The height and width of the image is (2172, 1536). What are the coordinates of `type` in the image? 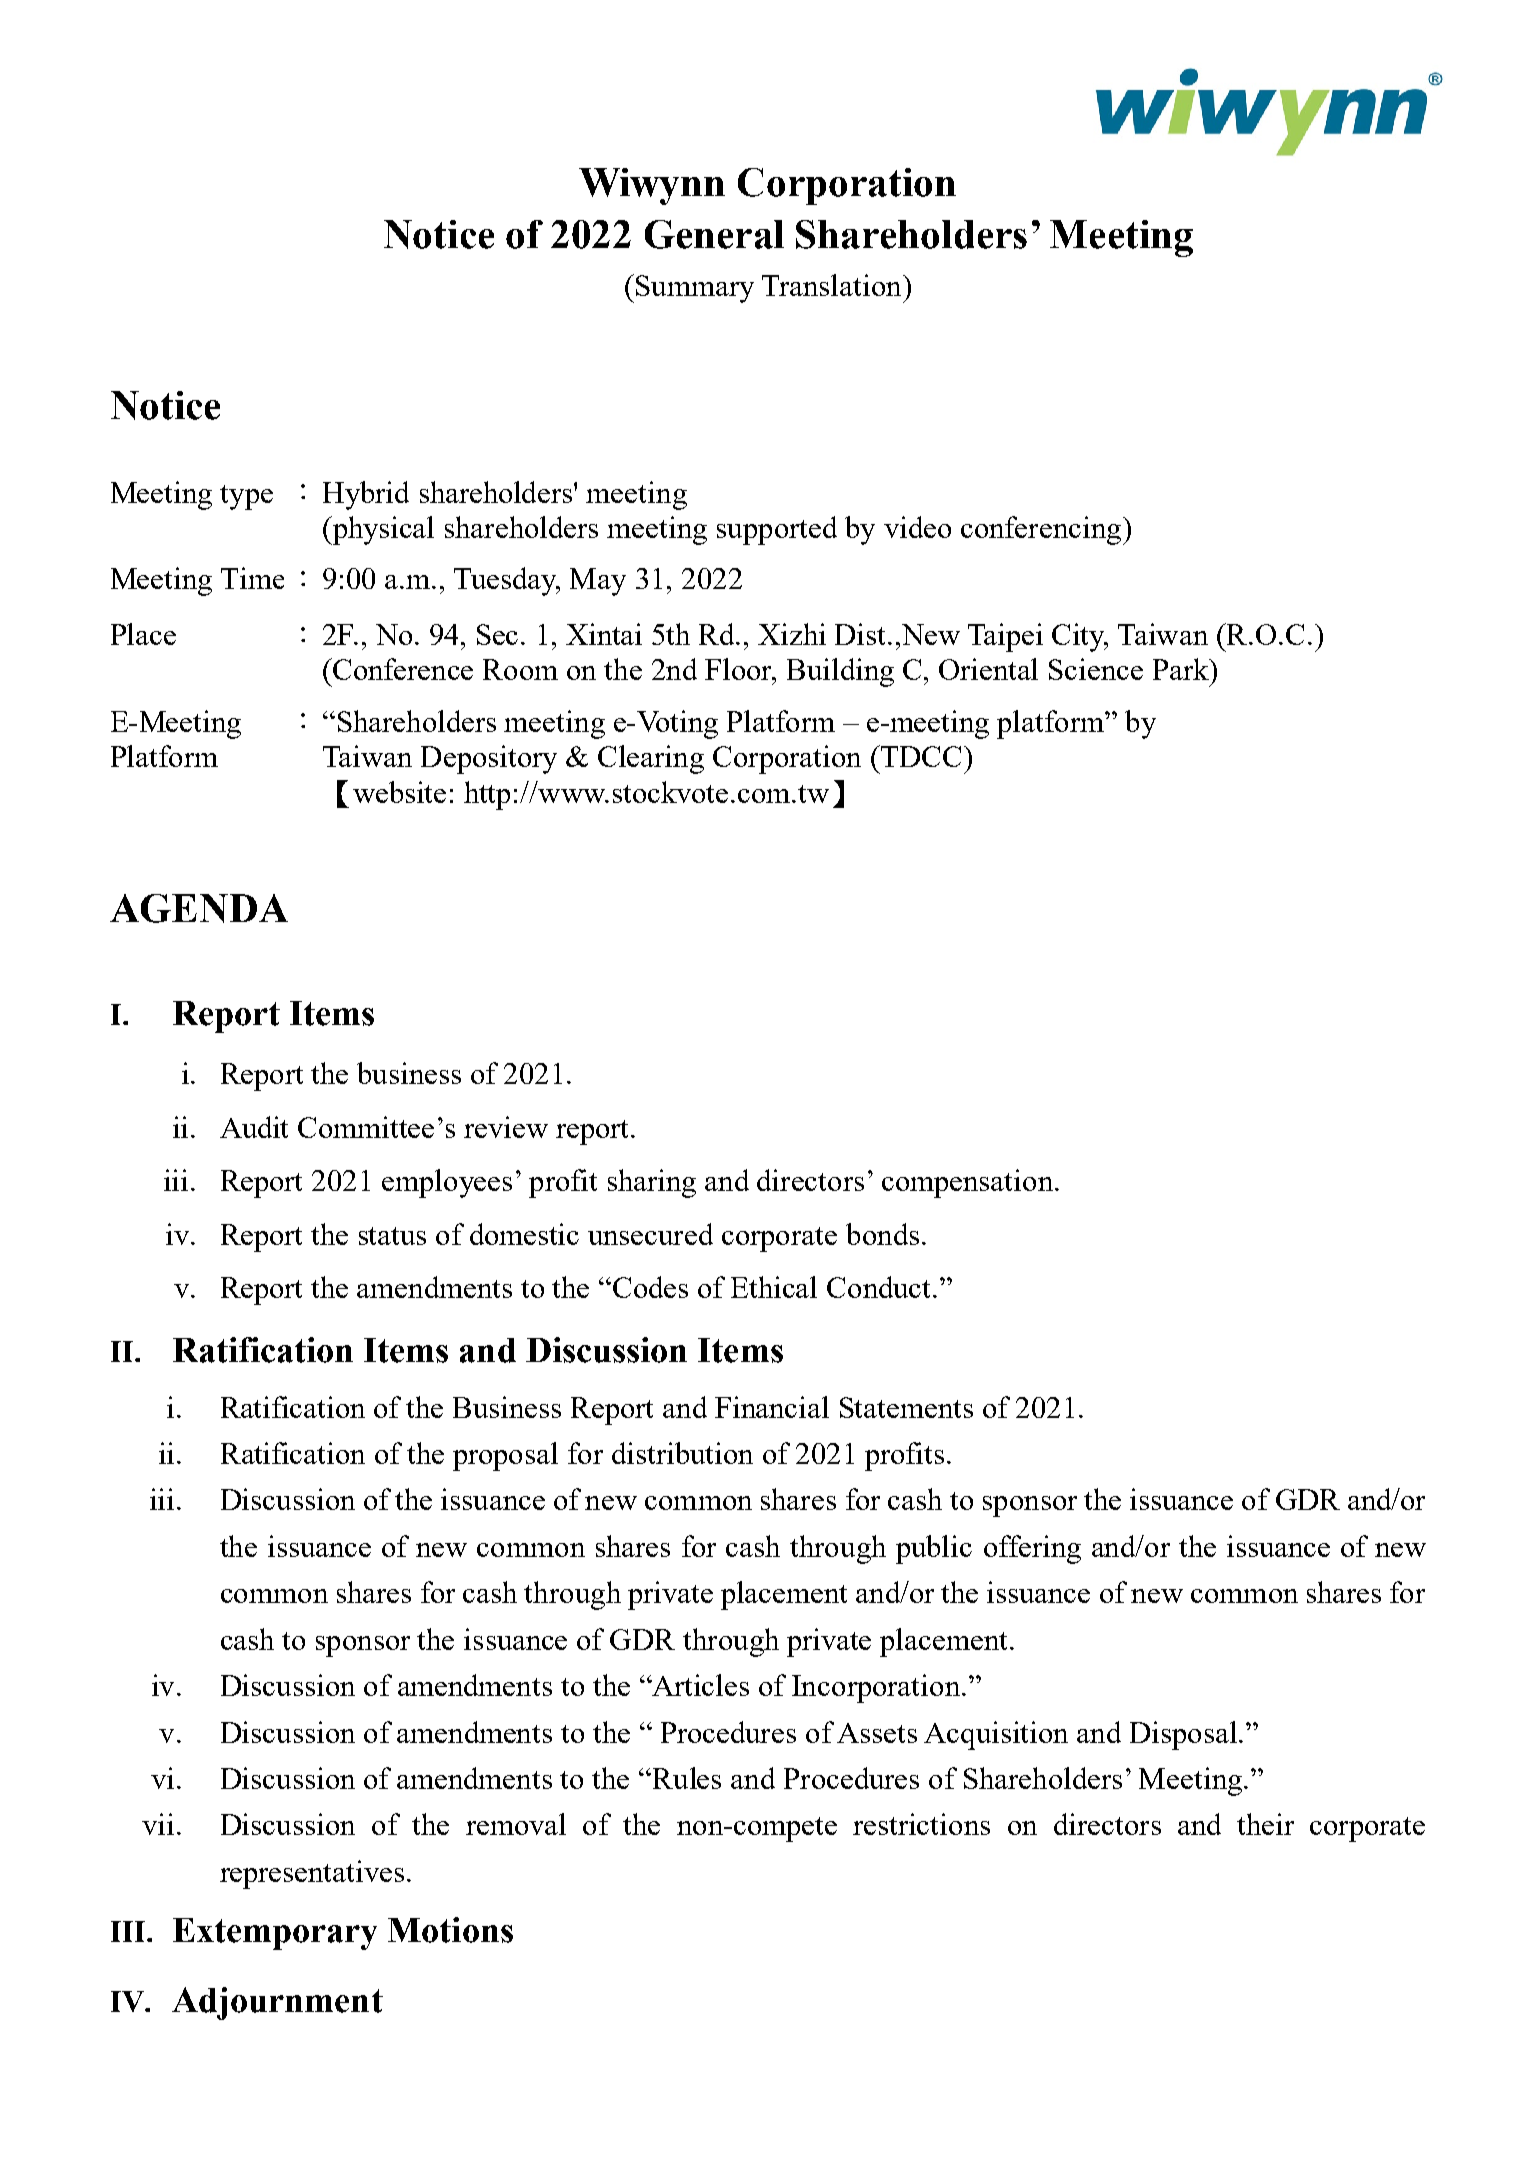 It's located at (246, 497).
